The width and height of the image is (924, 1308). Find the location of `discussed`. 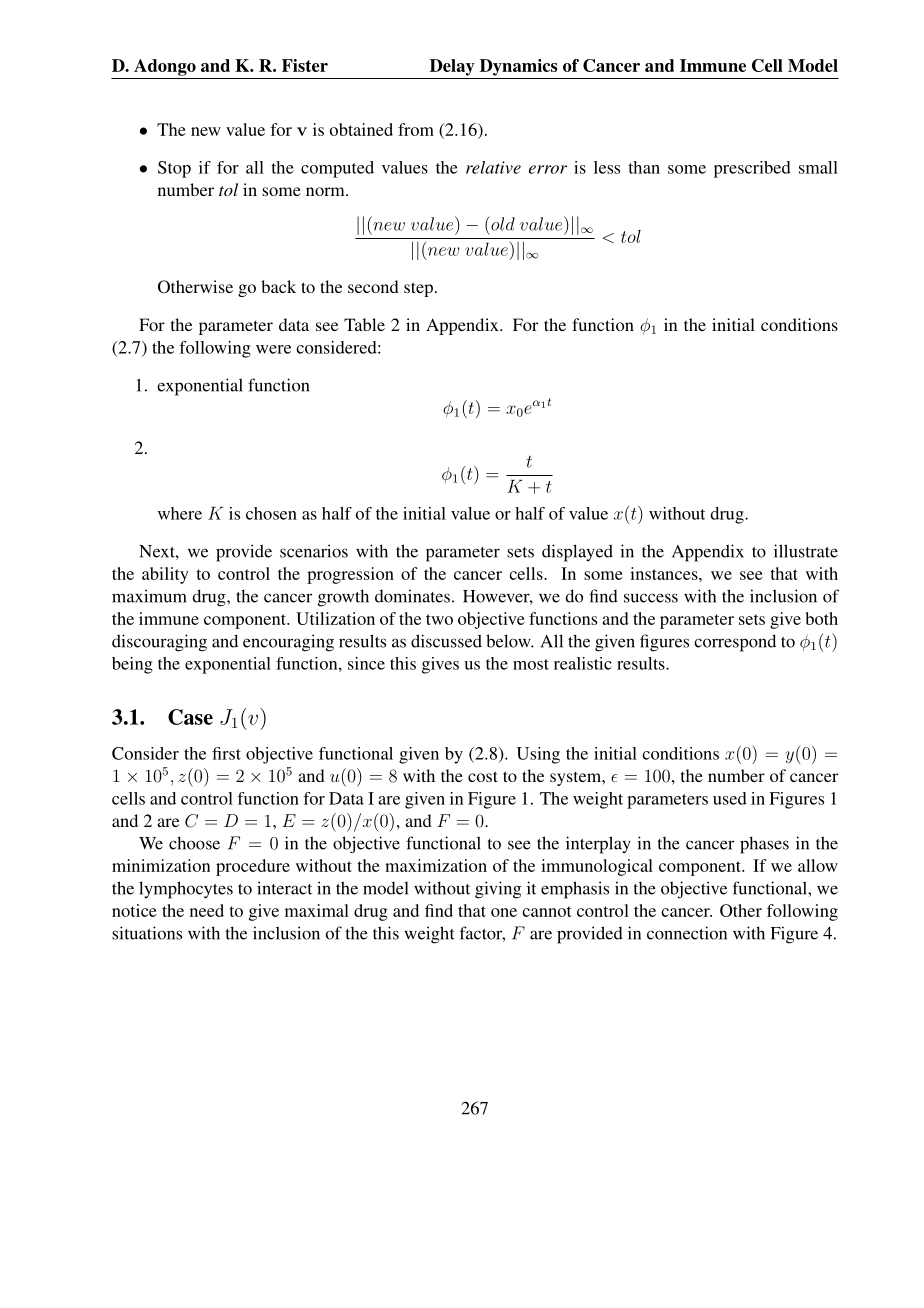

discussed is located at coordinates (446, 641).
